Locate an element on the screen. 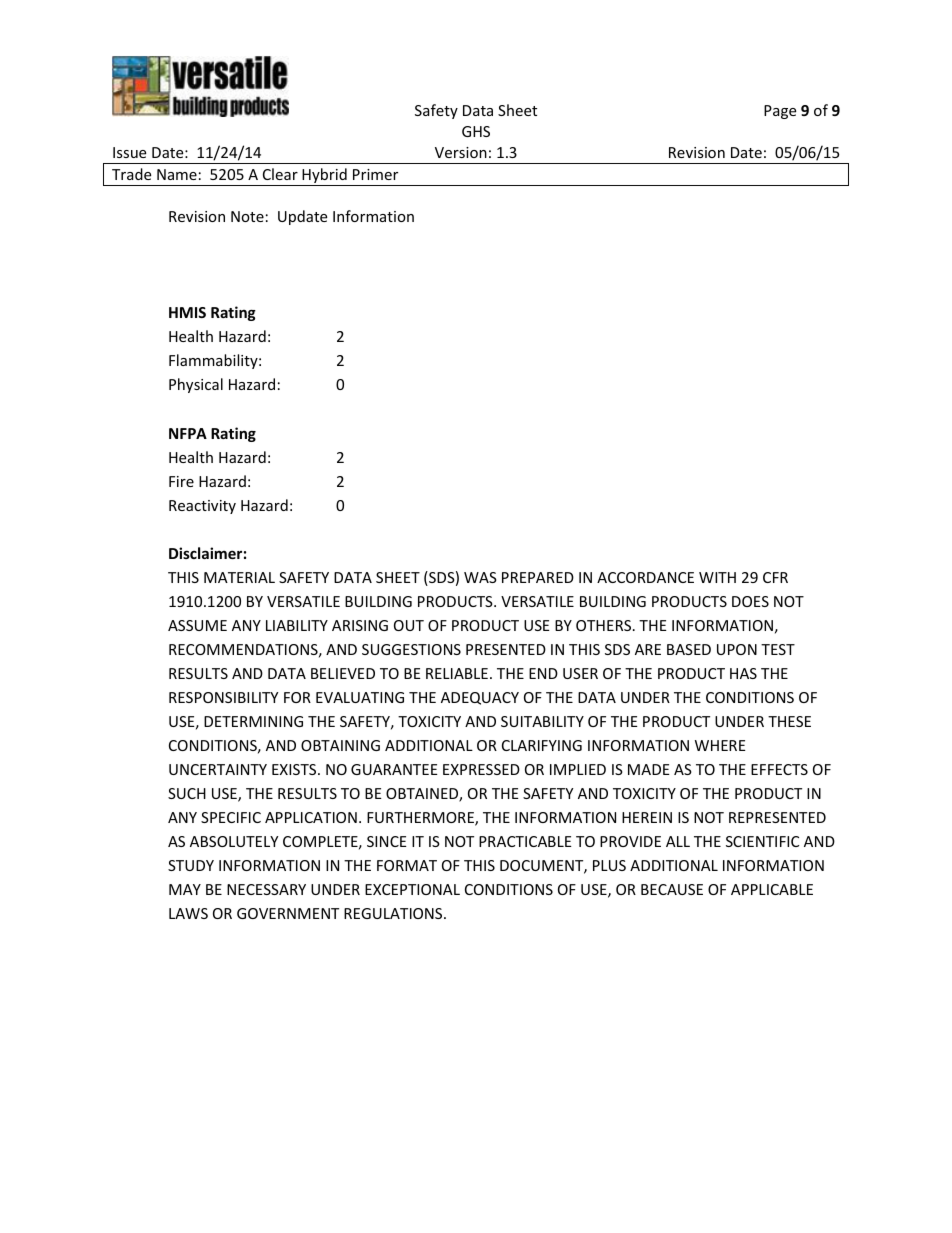 The width and height of the screenshot is (952, 1233). MAY is located at coordinates (185, 889).
